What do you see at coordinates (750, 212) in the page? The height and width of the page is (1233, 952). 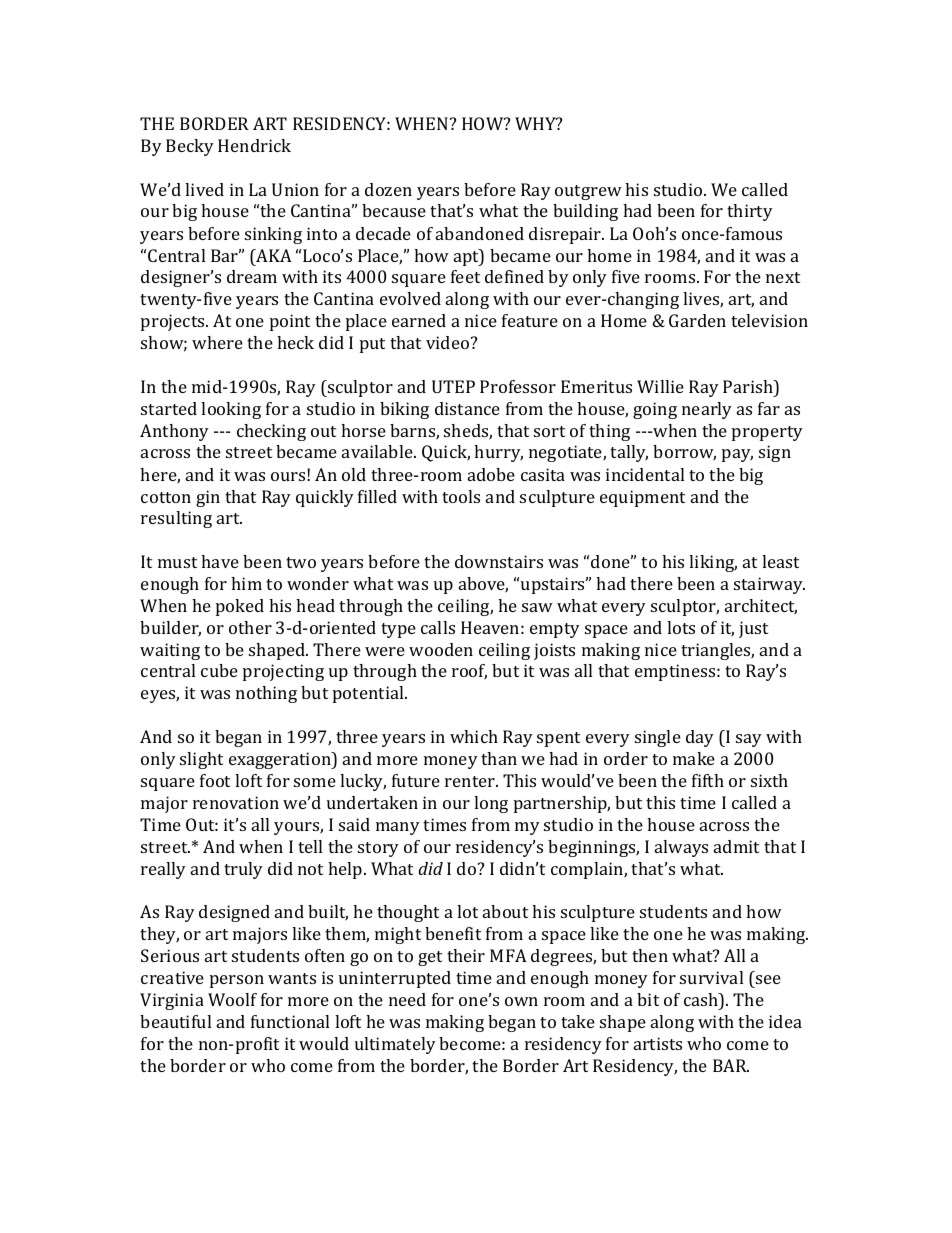 I see `thirty` at bounding box center [750, 212].
